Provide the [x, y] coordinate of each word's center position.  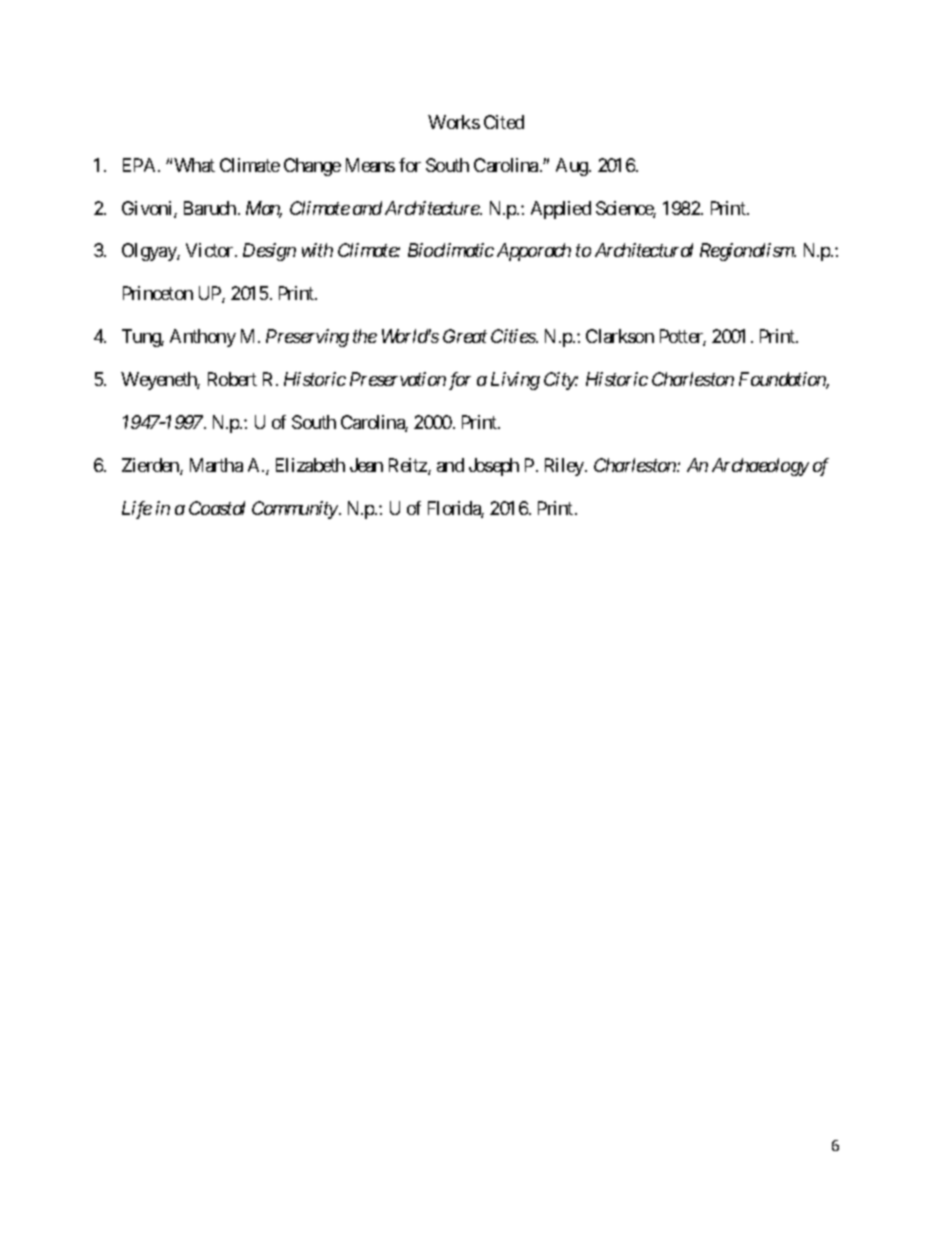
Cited [504, 122]
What [194, 165]
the [365, 336]
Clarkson [620, 336]
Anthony [203, 338]
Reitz [409, 466]
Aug [573, 167]
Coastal [217, 508]
